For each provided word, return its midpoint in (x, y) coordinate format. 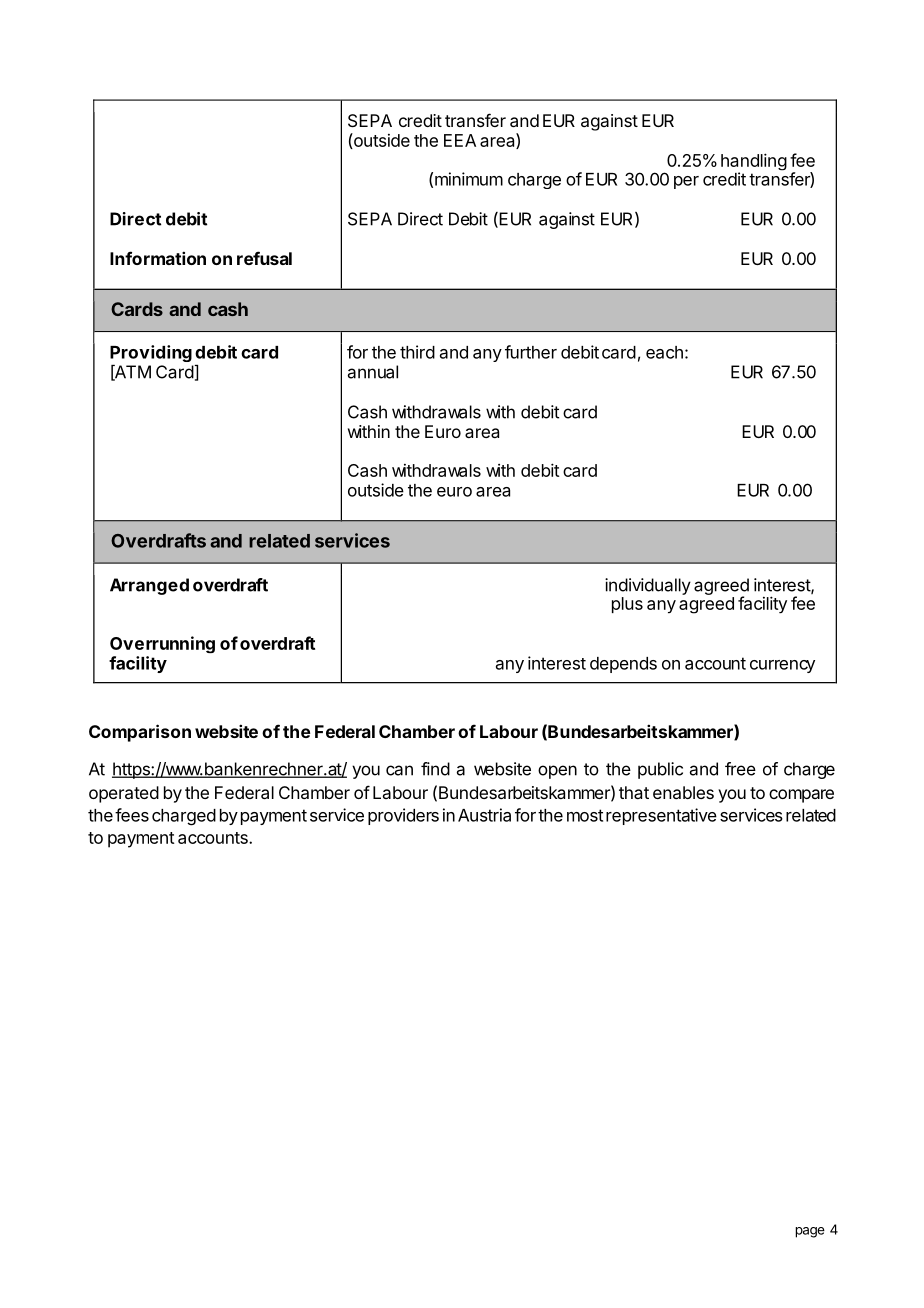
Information (158, 258)
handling (754, 163)
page (810, 1232)
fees (132, 815)
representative (661, 816)
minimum (469, 179)
